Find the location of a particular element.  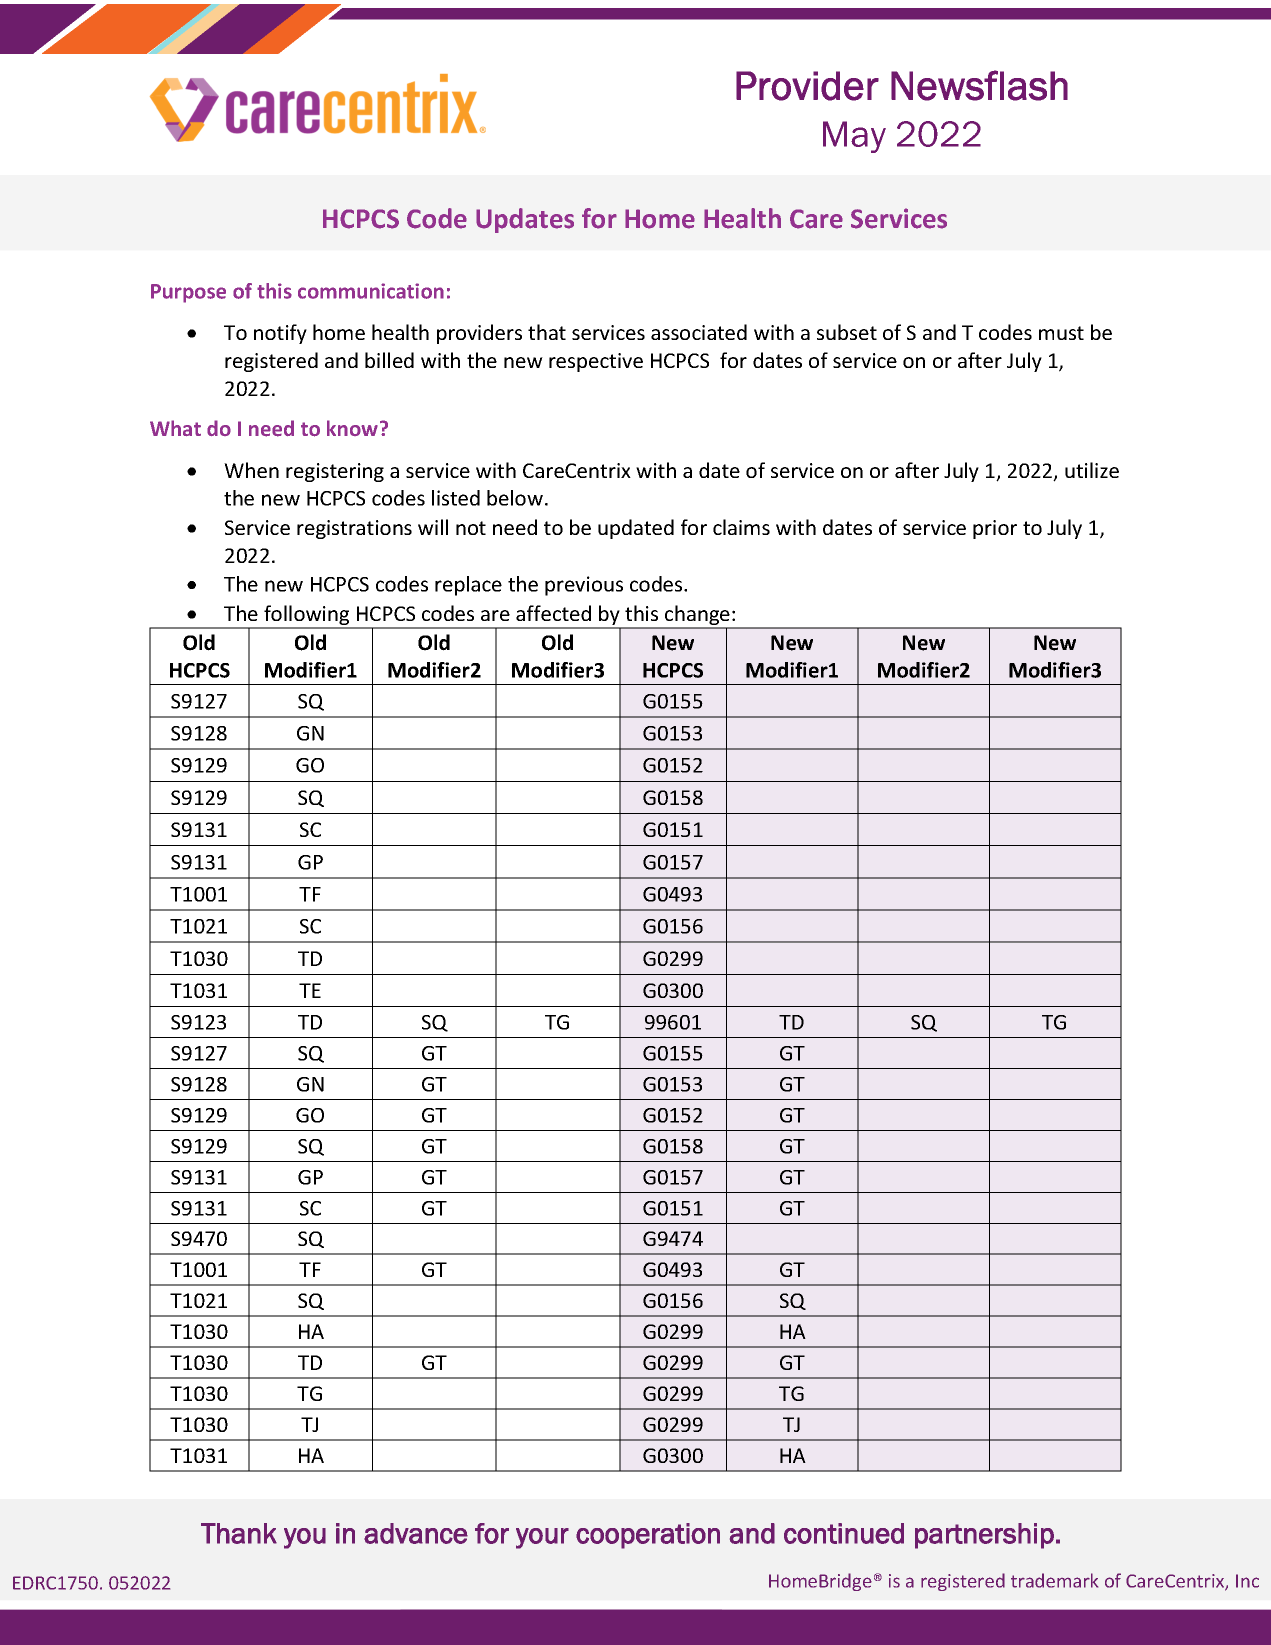

Newsflash is located at coordinates (979, 85).
